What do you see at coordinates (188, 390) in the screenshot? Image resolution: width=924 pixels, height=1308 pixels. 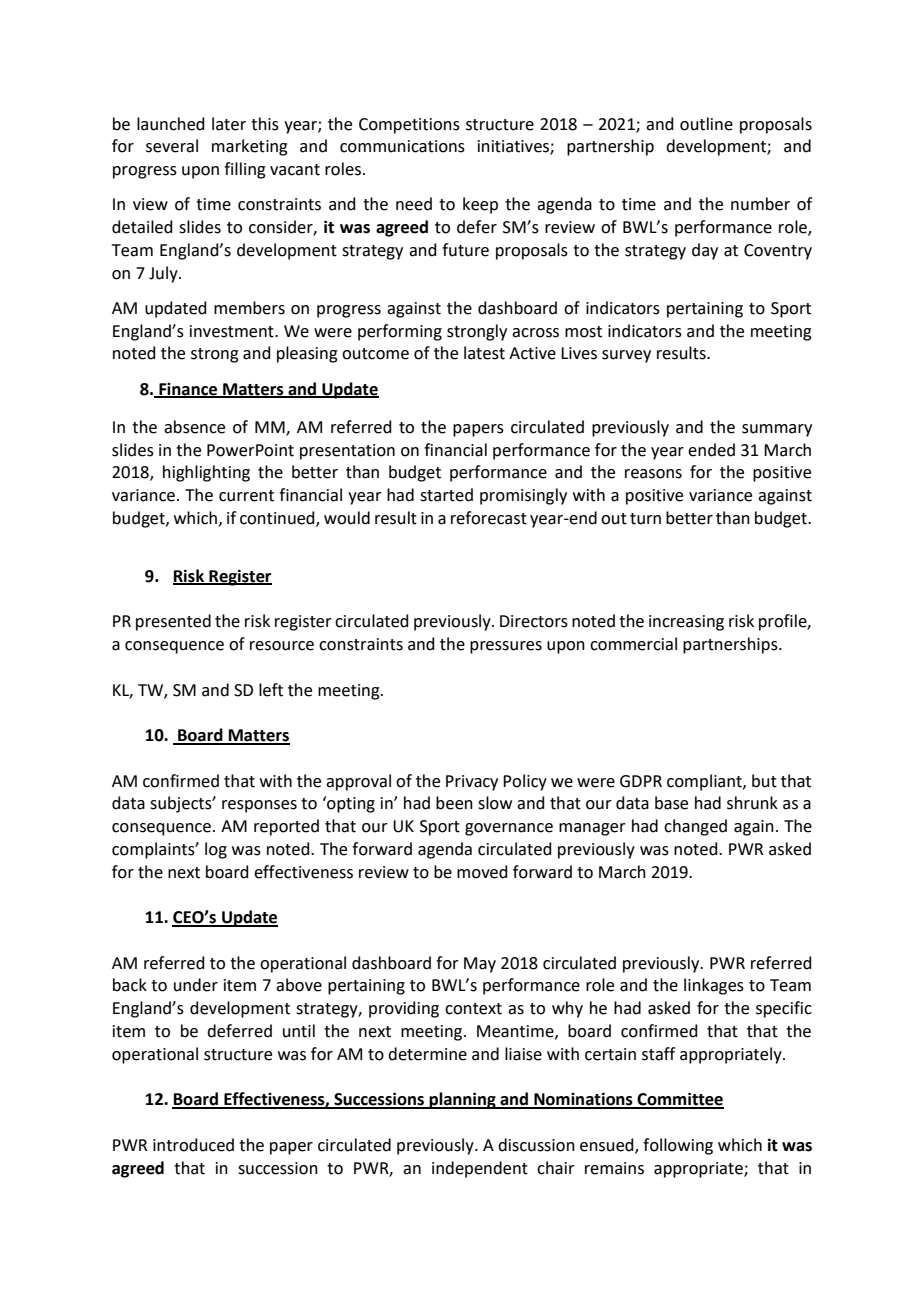 I see `Finance` at bounding box center [188, 390].
